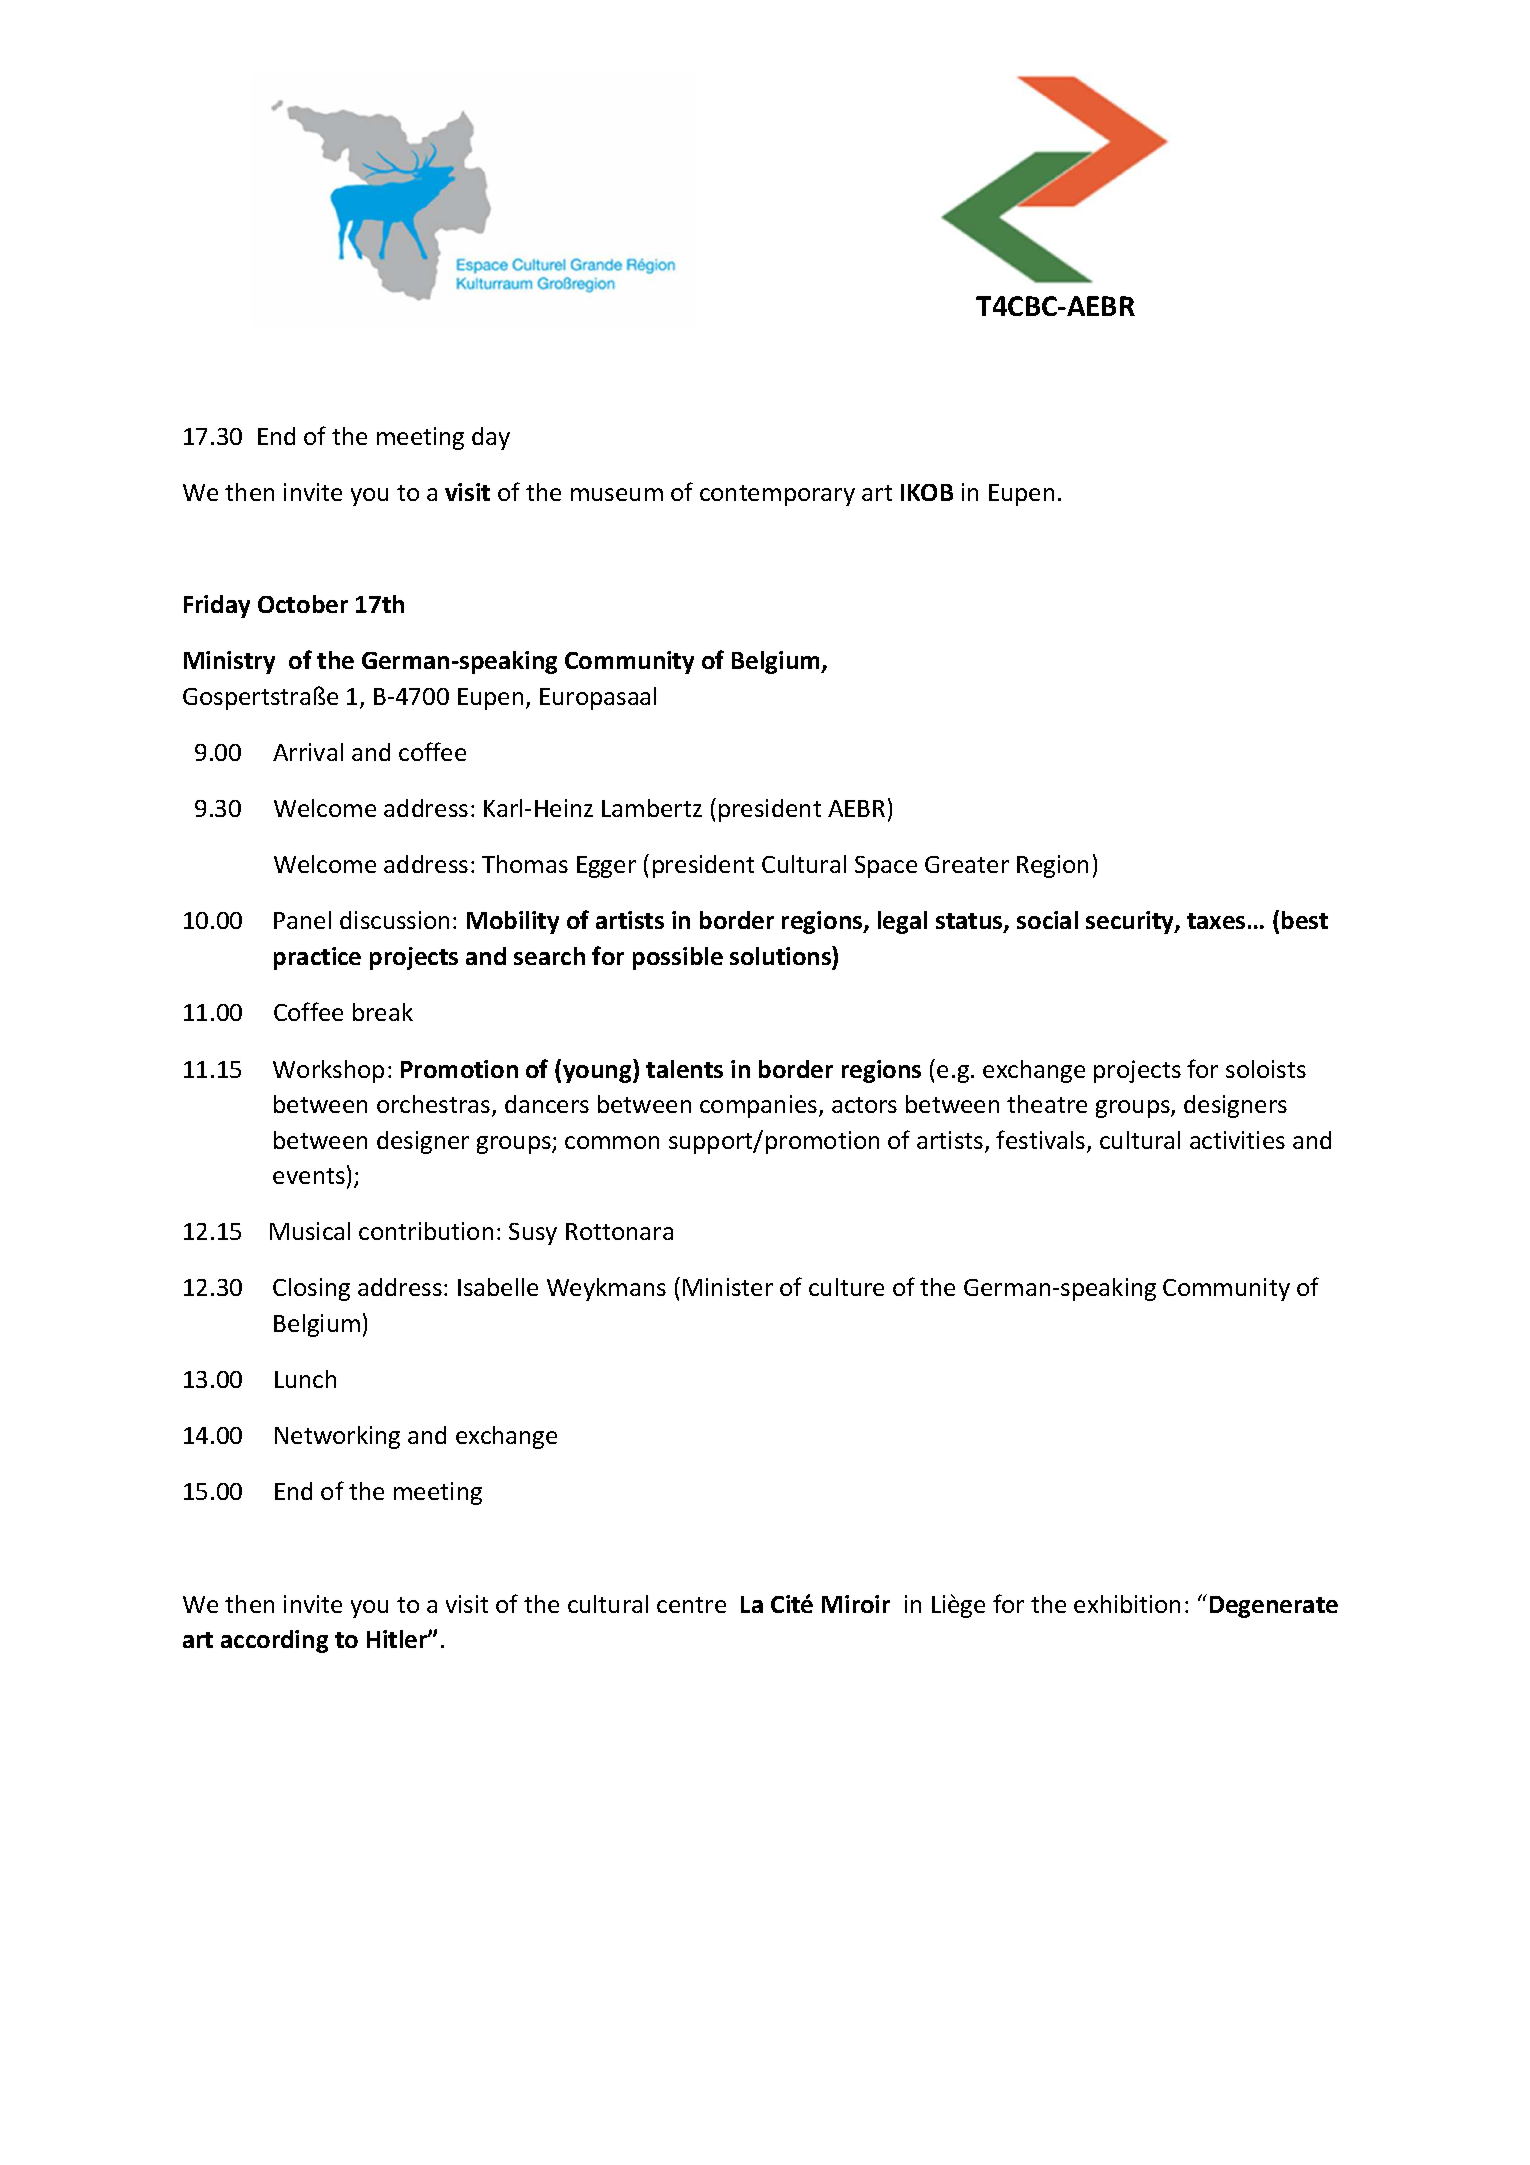  What do you see at coordinates (302, 920) in the page?
I see `Panel` at bounding box center [302, 920].
